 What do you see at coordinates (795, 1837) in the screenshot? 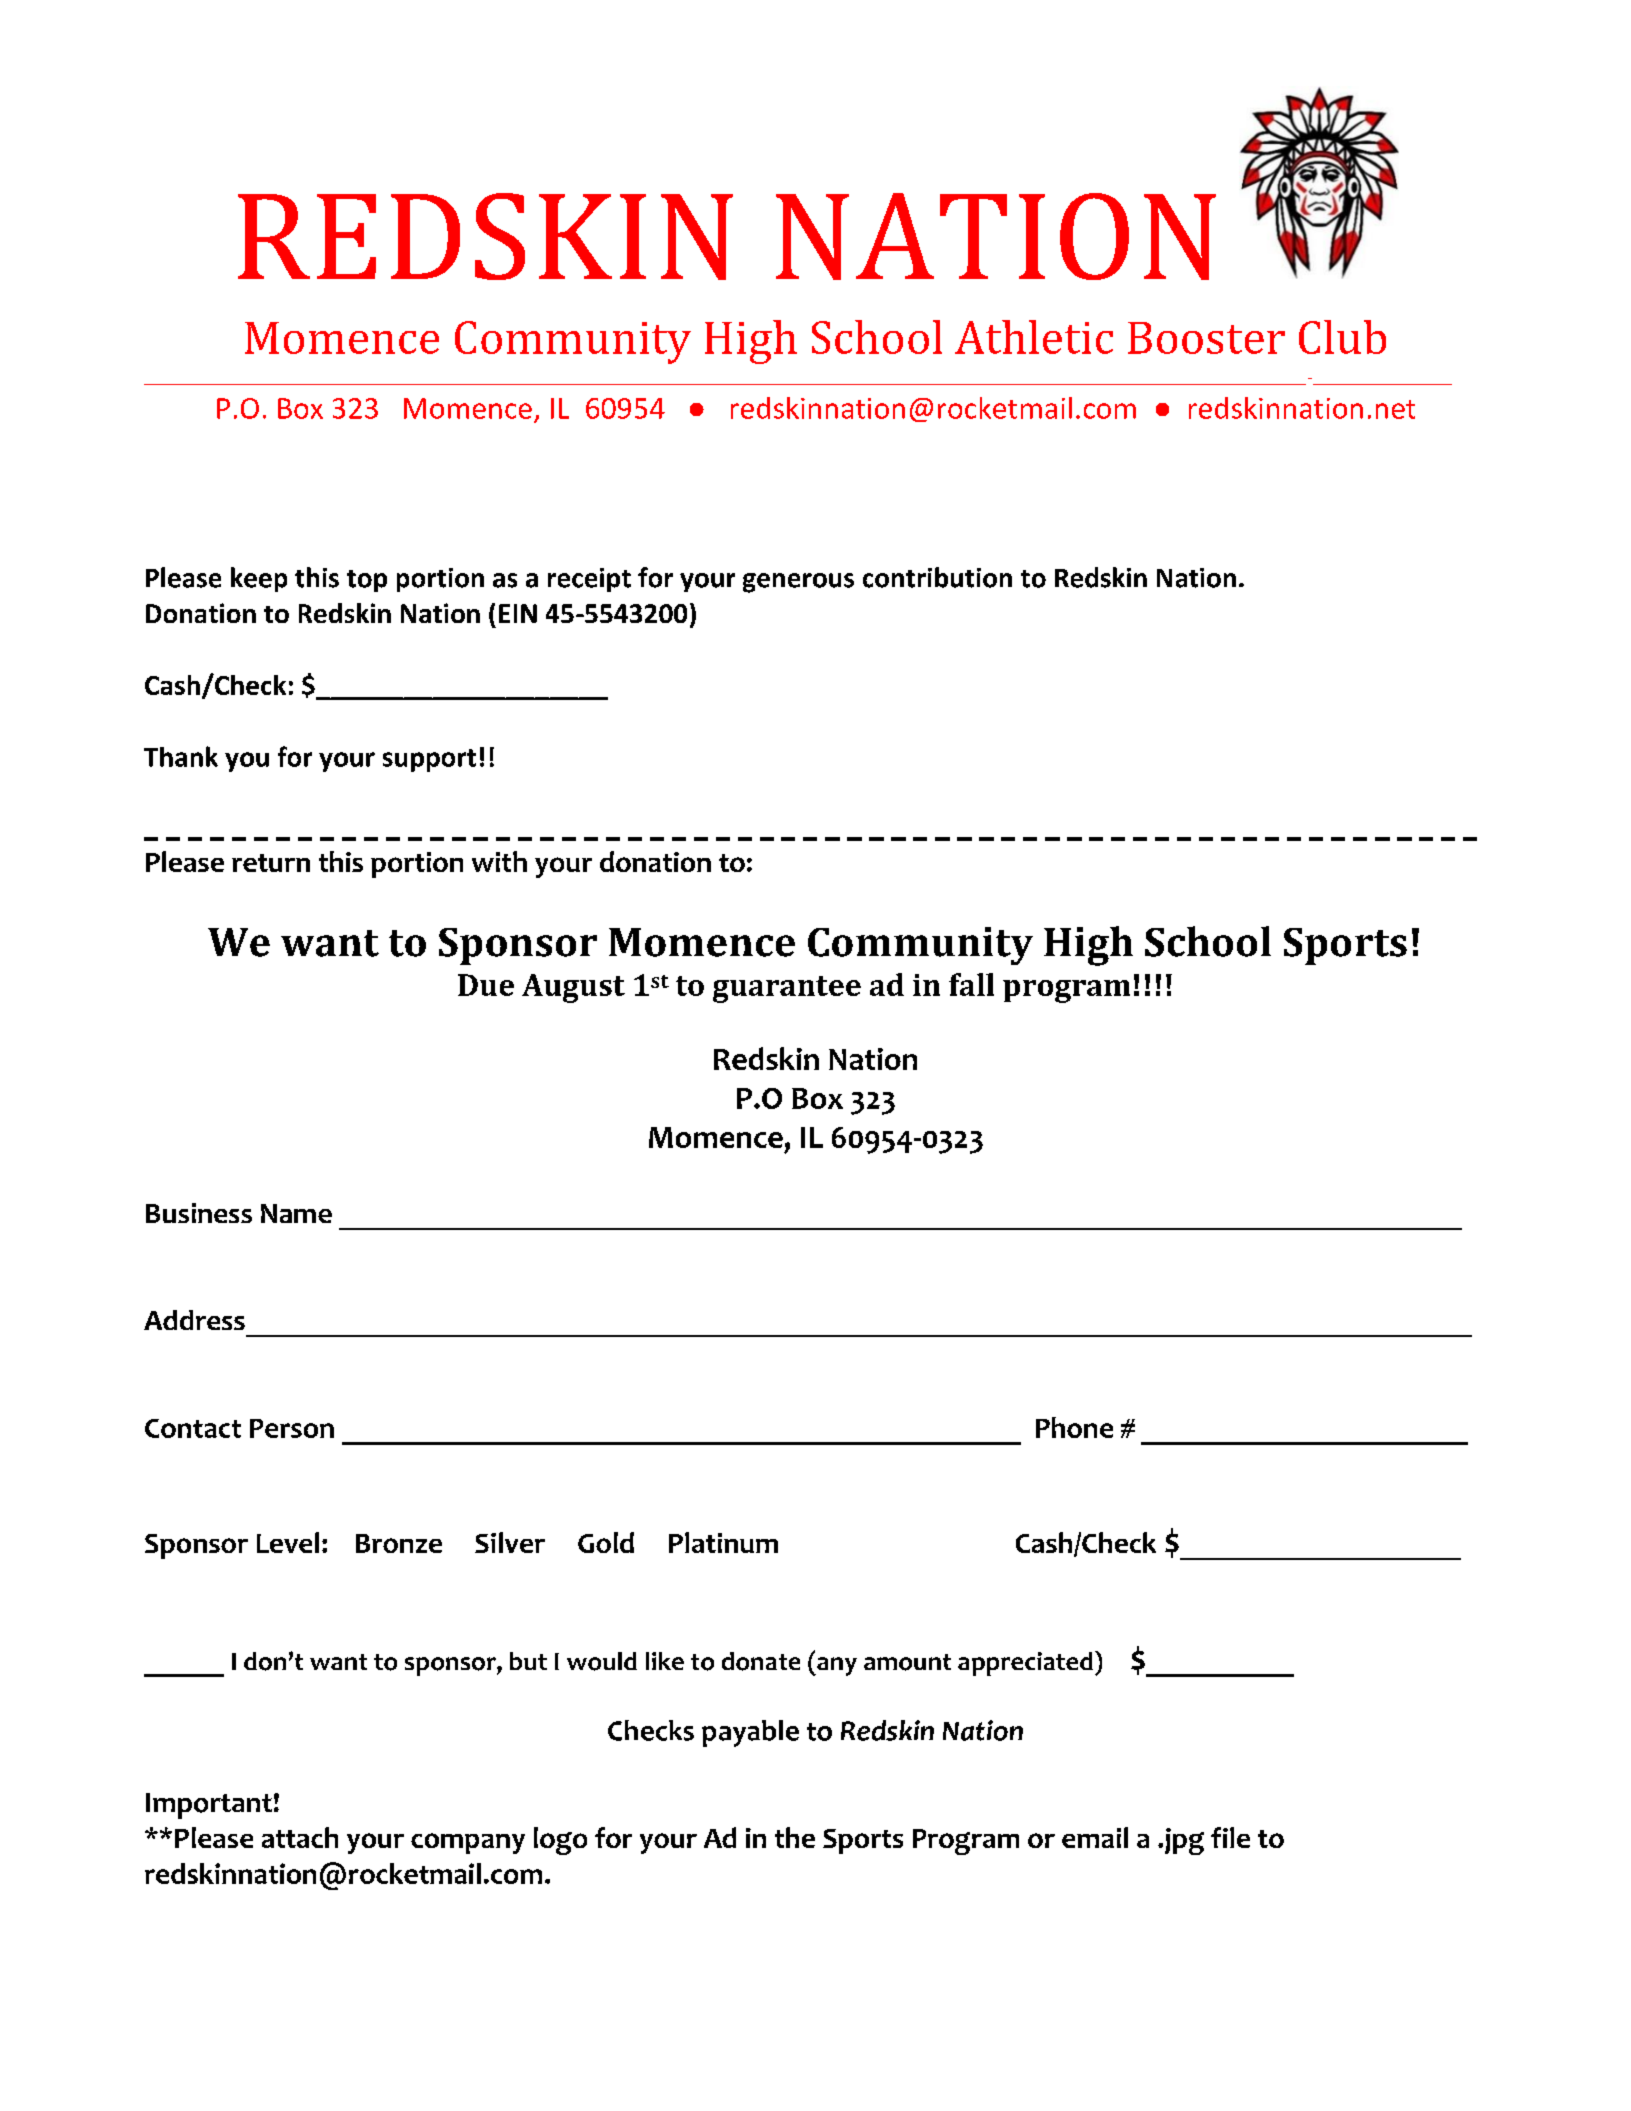
I see `the` at bounding box center [795, 1837].
